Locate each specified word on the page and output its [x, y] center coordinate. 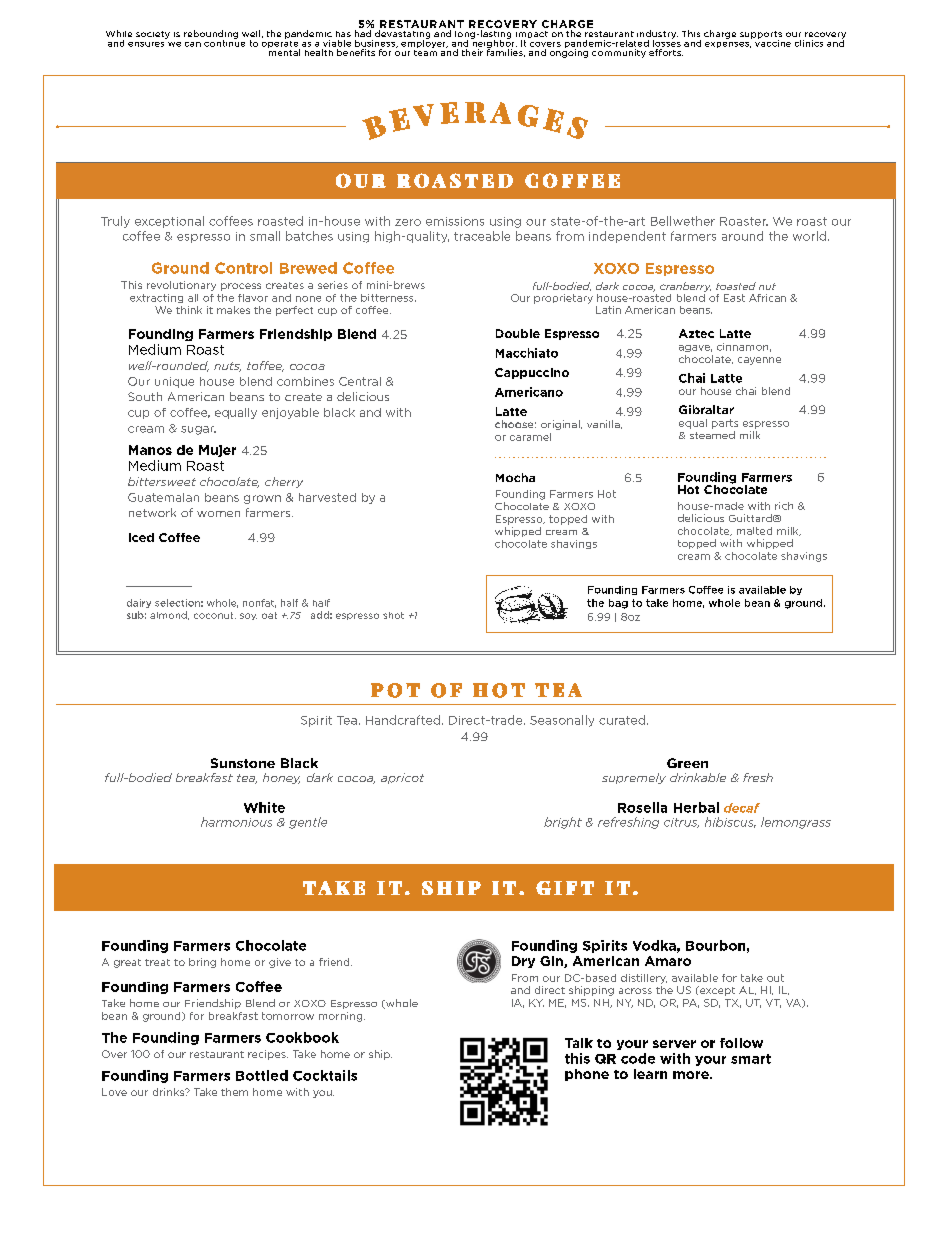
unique [174, 382]
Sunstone [243, 763]
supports [761, 36]
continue [224, 42]
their [472, 52]
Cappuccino [532, 373]
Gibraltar [706, 409]
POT [395, 690]
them [234, 1092]
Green [687, 763]
